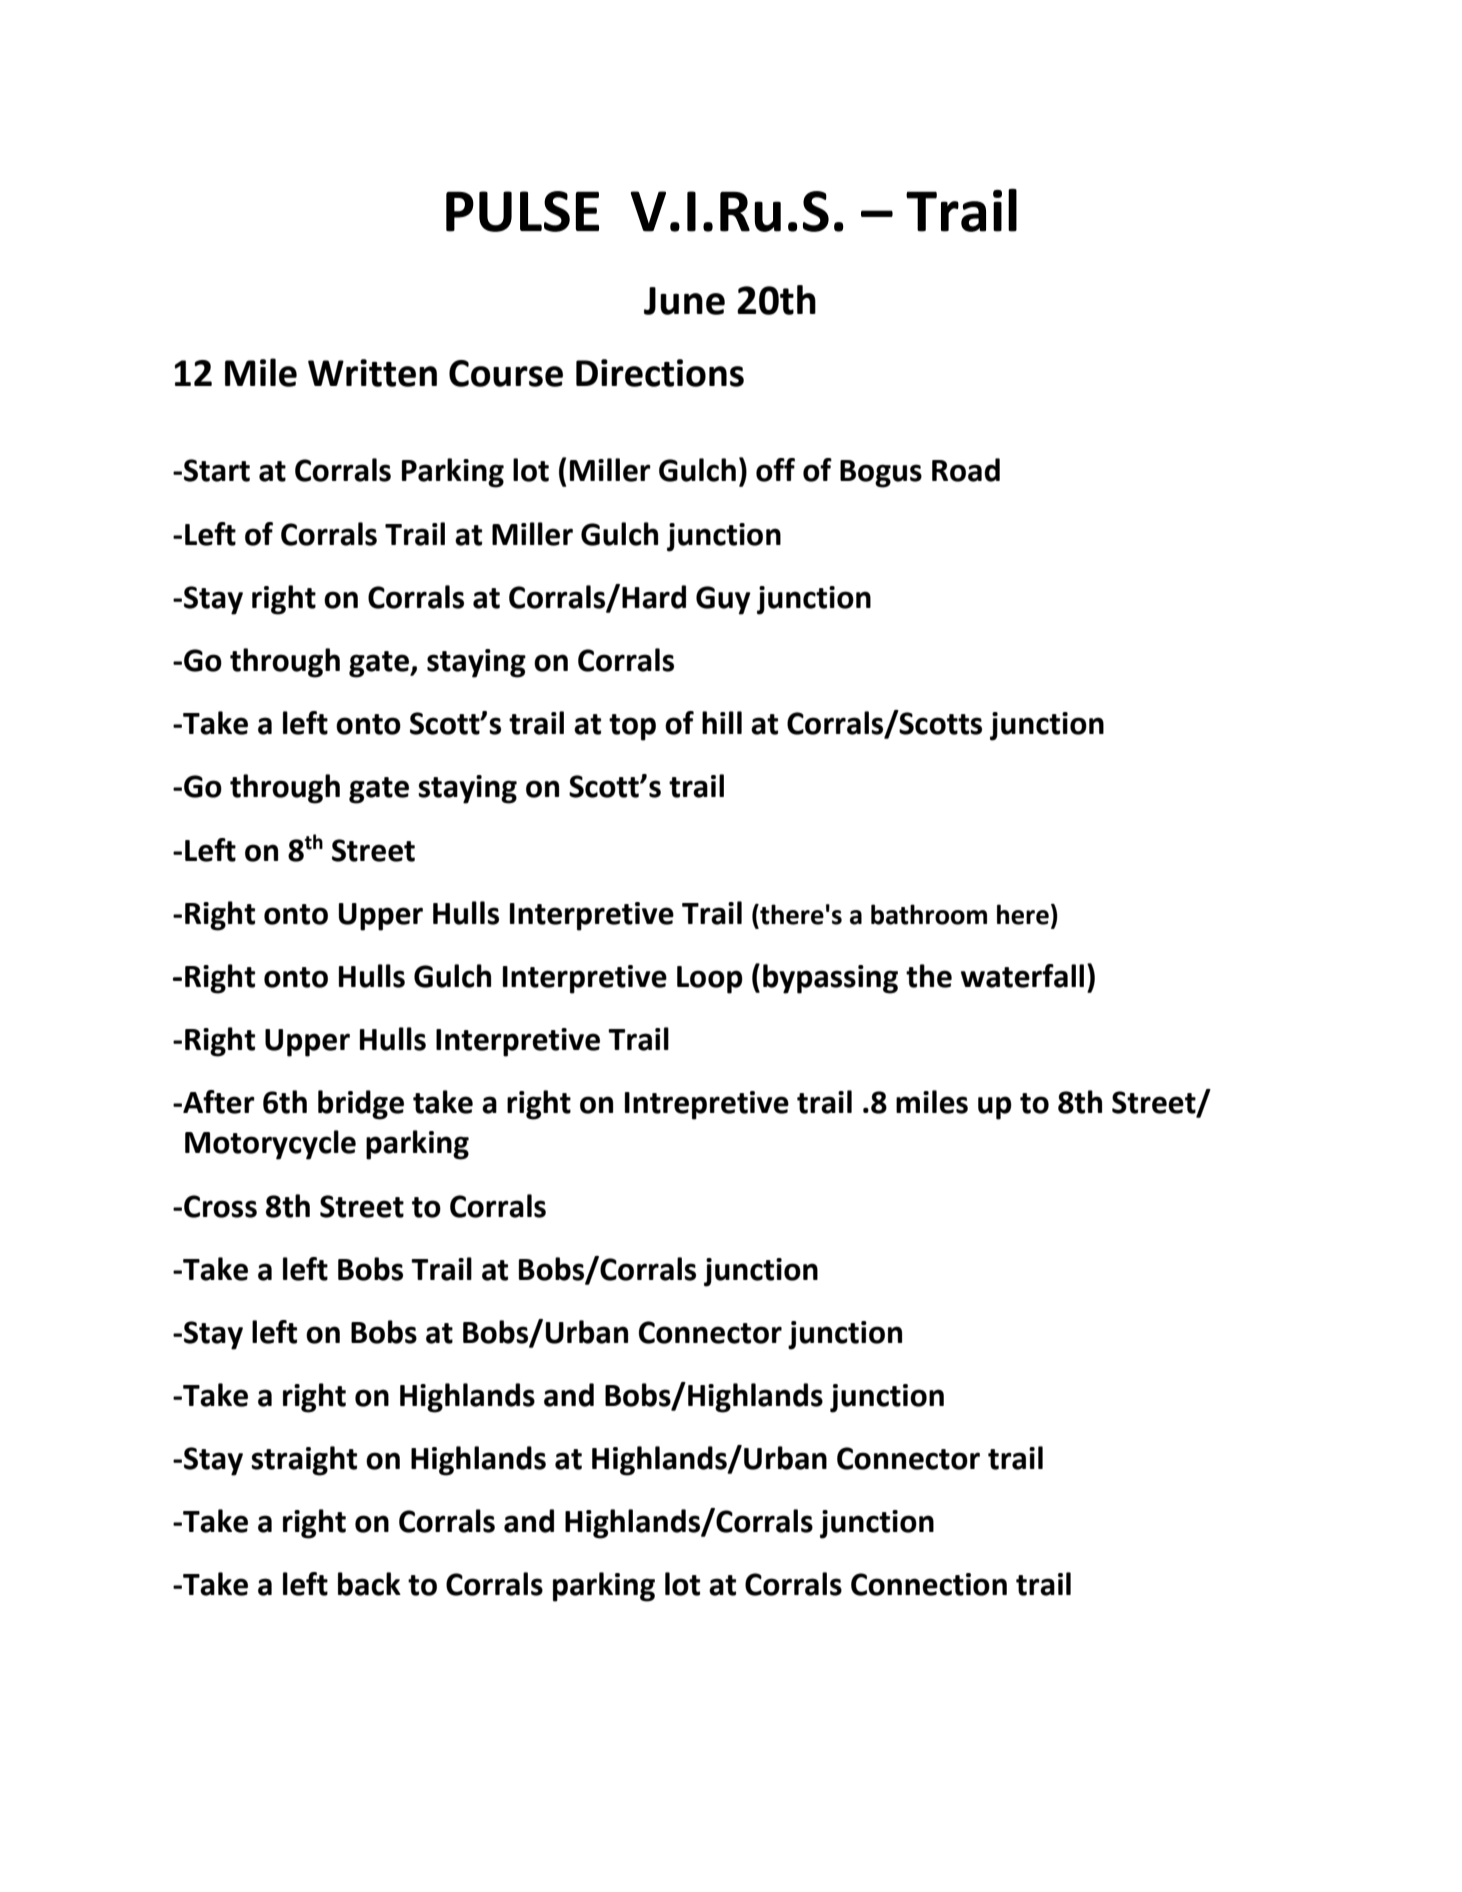 This document has width=1462, height=1892. Describe the element at coordinates (966, 470) in the document. I see `Road` at that location.
